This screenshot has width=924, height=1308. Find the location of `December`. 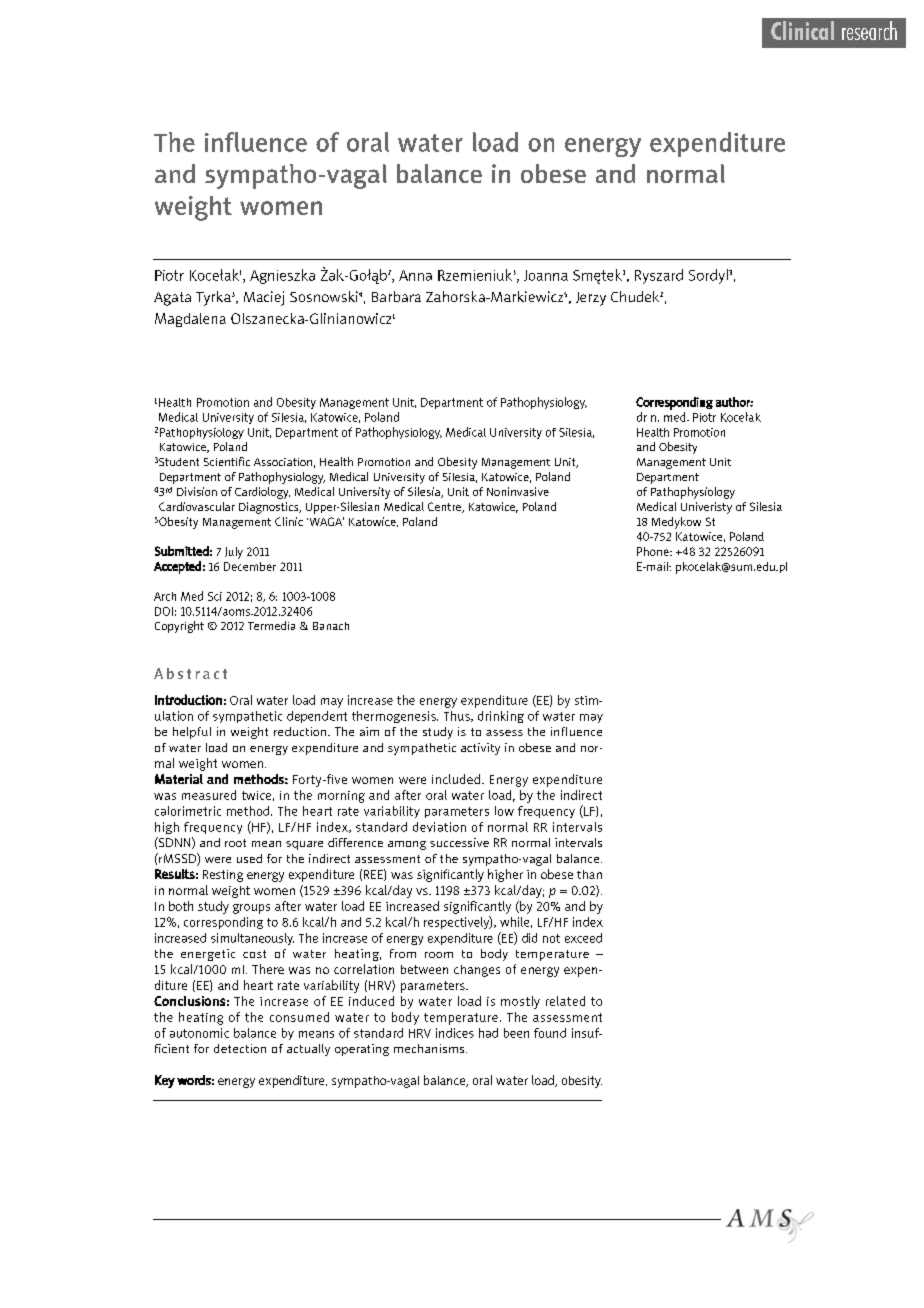

December is located at coordinates (250, 566).
